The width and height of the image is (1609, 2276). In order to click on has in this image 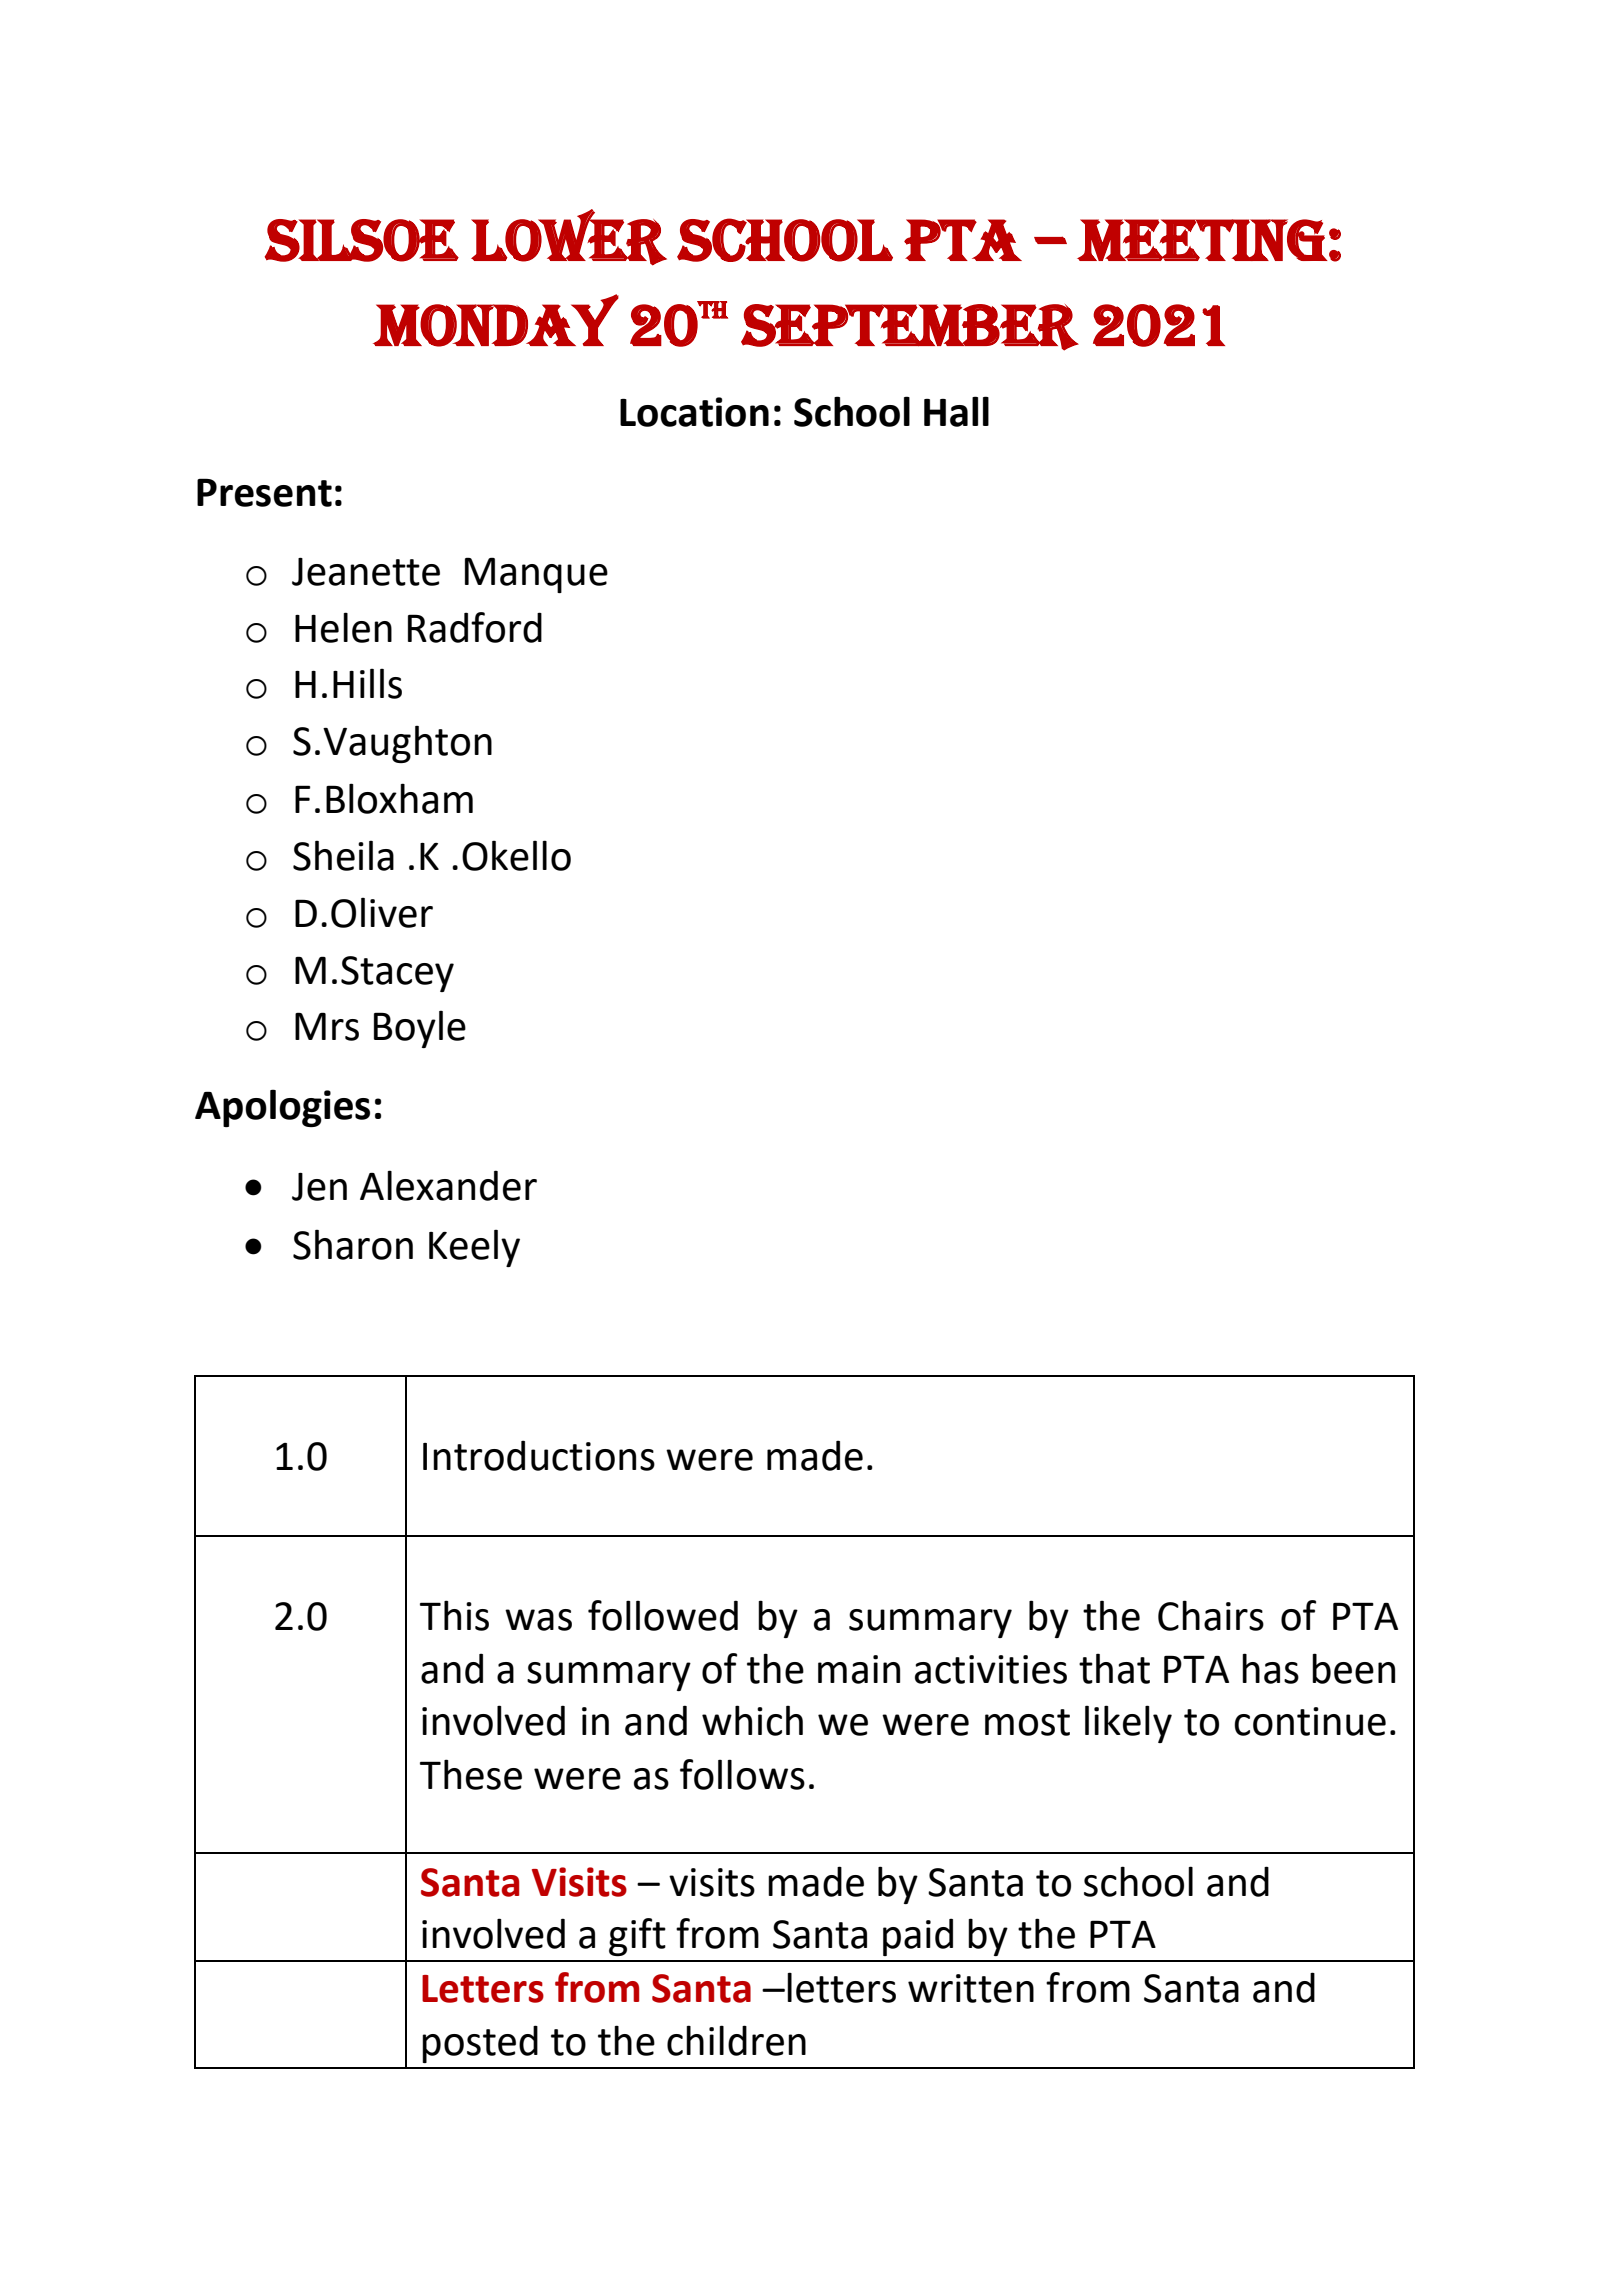, I will do `click(1270, 1668)`.
